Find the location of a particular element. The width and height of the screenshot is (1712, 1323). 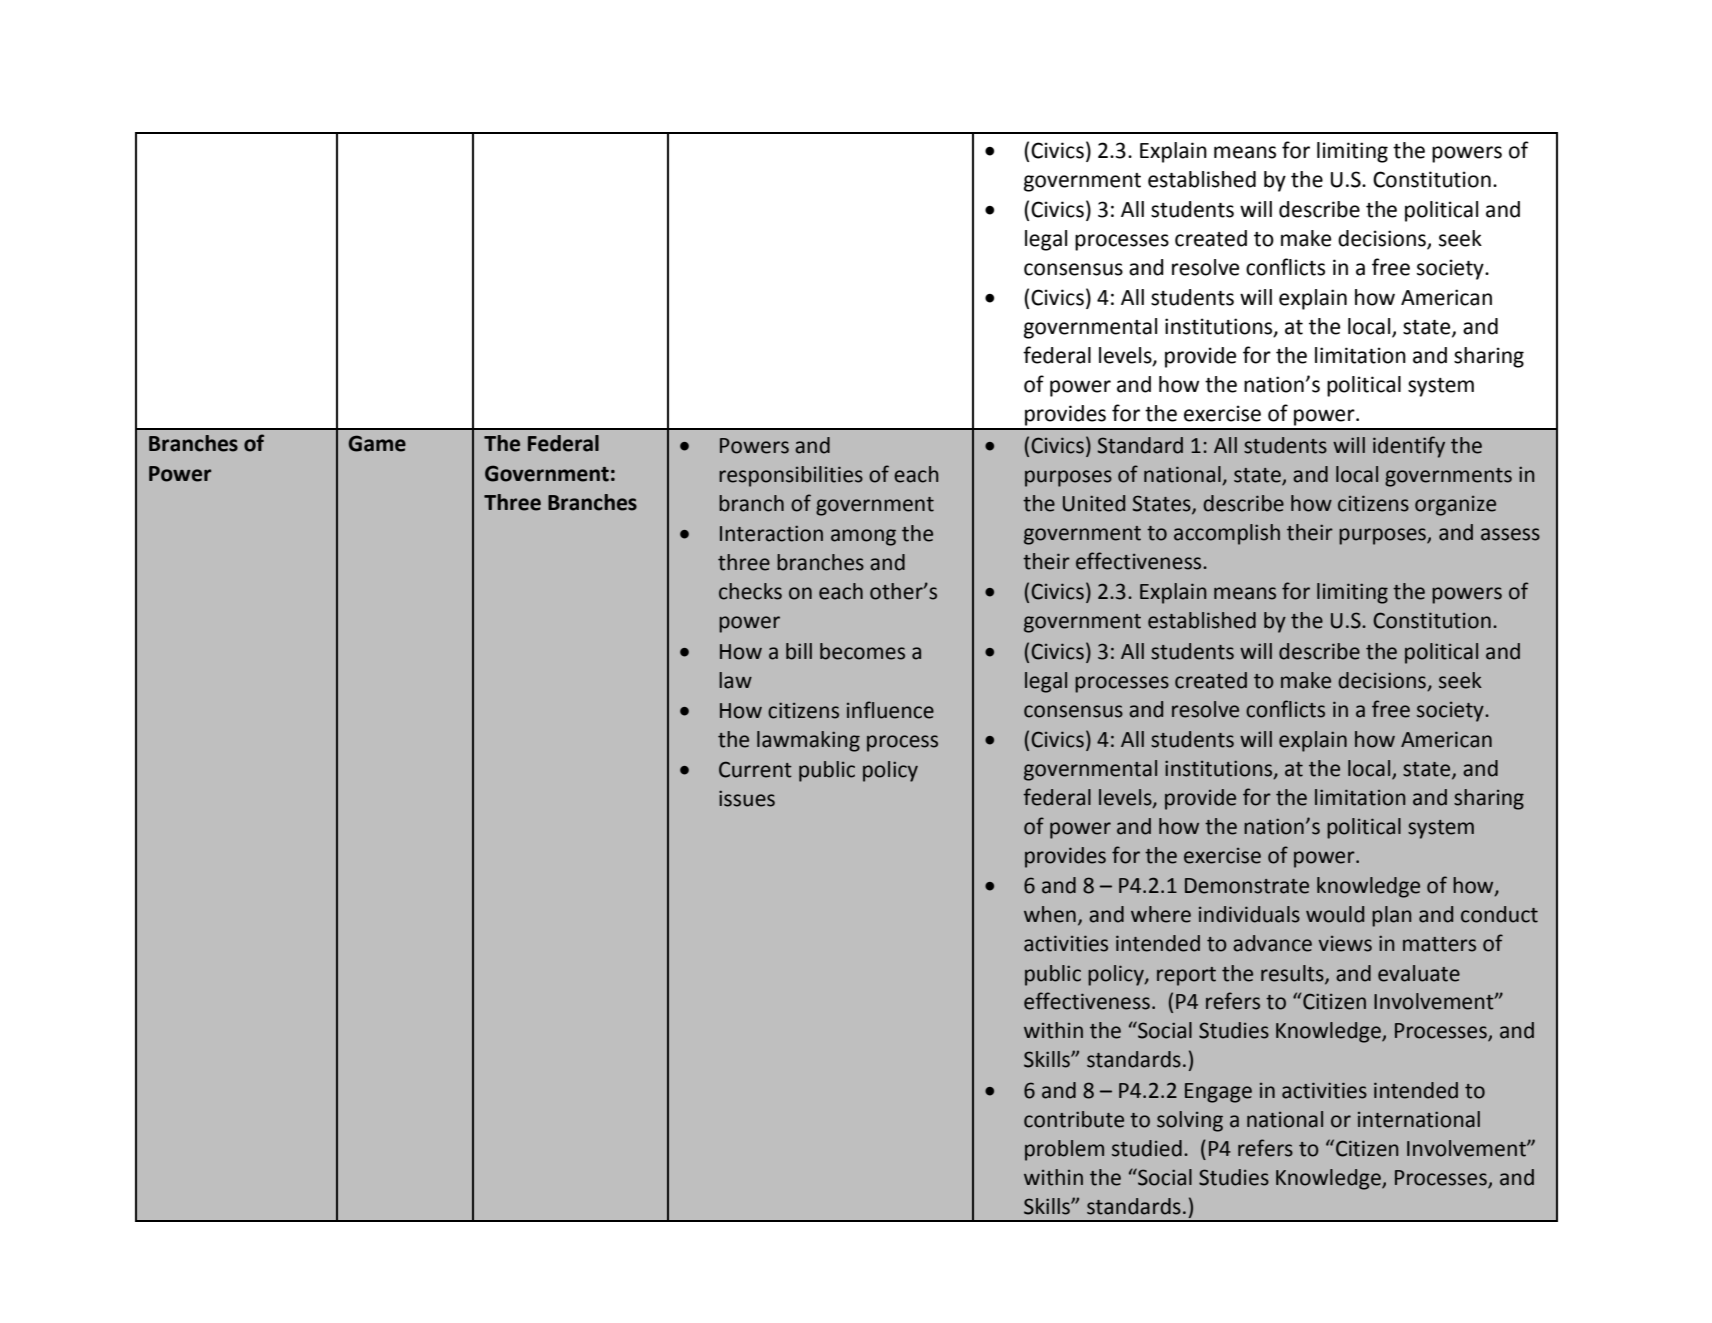

problem is located at coordinates (1064, 1150).
